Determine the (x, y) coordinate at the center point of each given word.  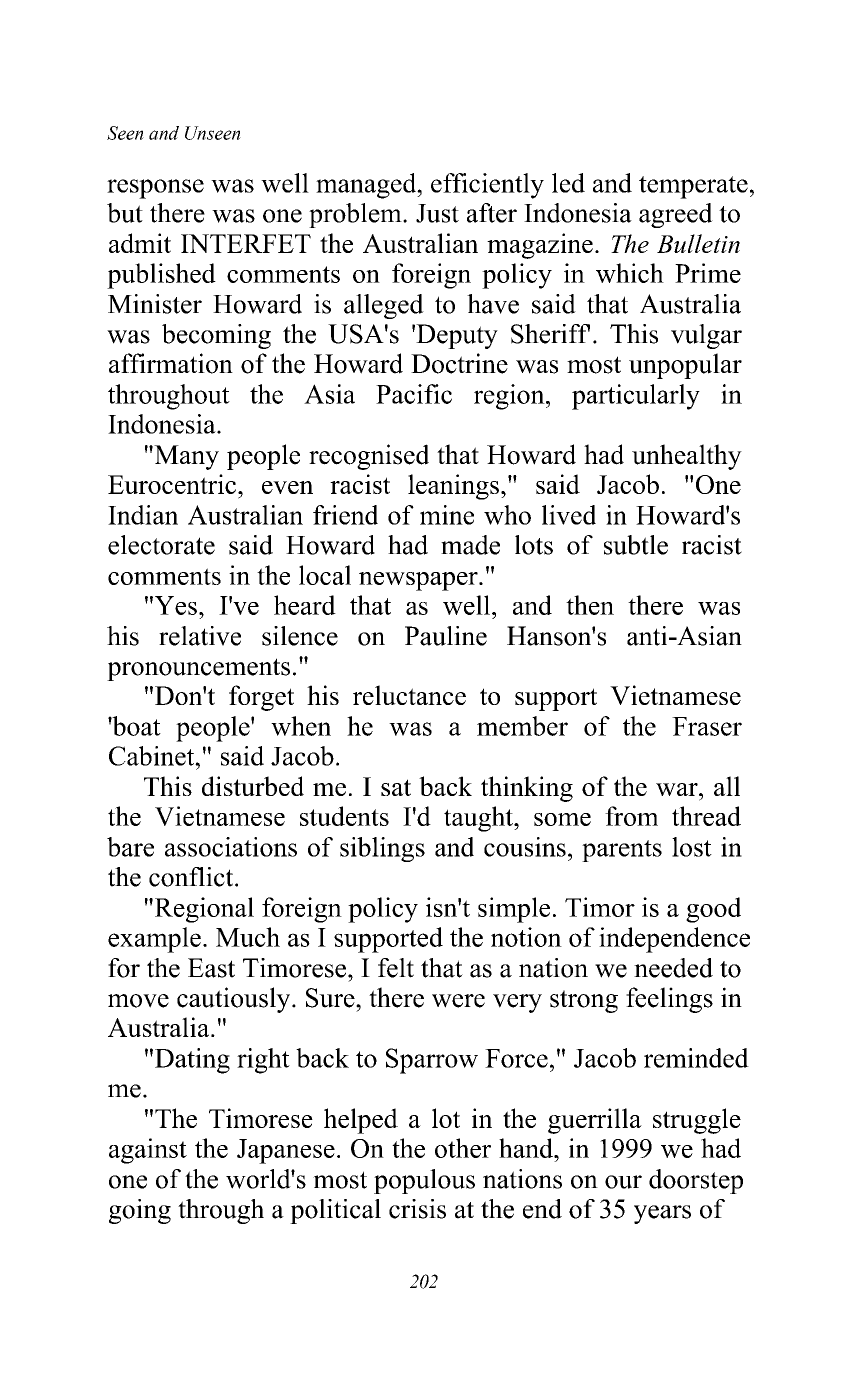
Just (437, 213)
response (155, 189)
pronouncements (198, 669)
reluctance (409, 695)
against (148, 1151)
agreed (676, 215)
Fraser (707, 726)
